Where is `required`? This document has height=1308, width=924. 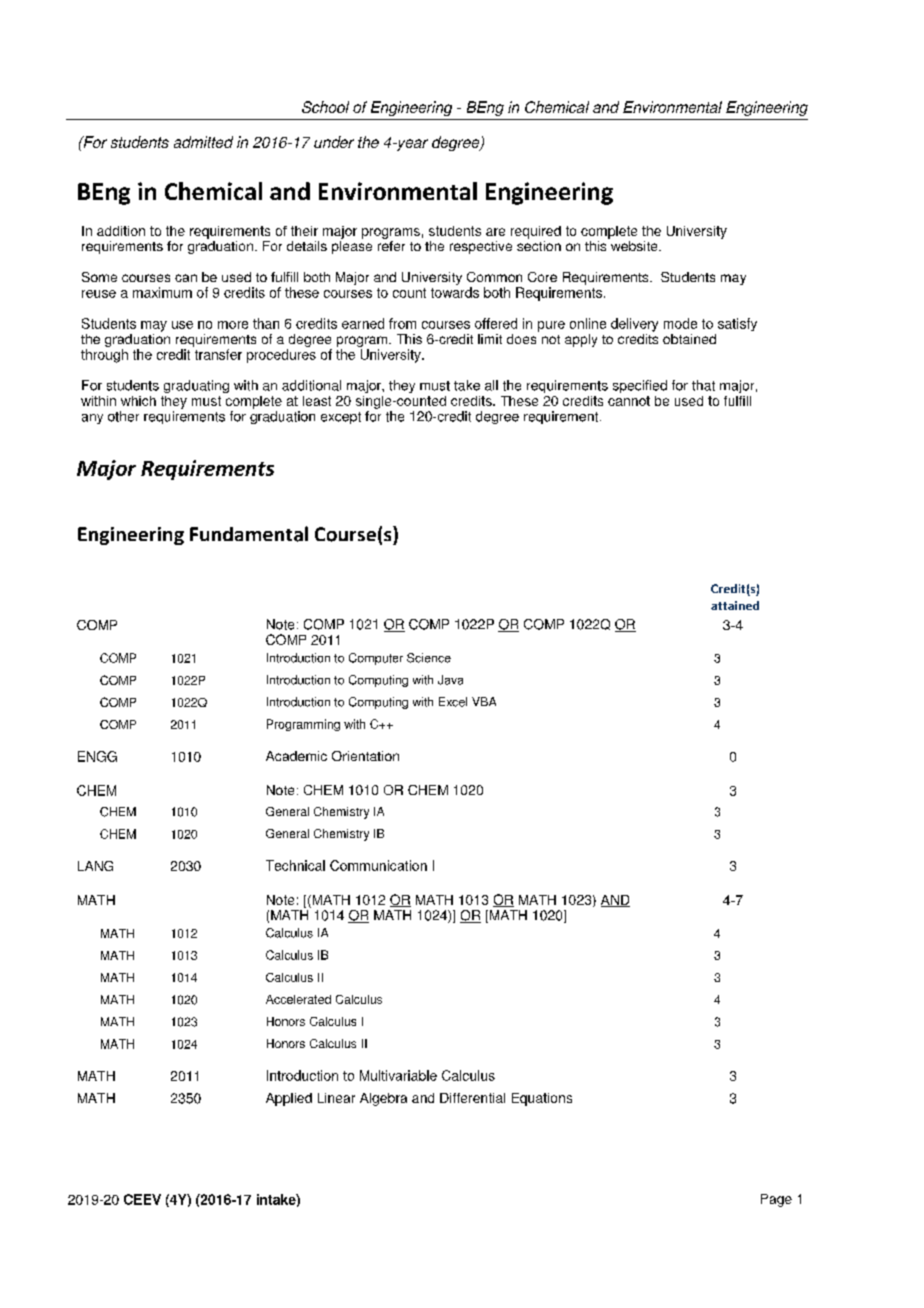
required is located at coordinates (536, 232).
